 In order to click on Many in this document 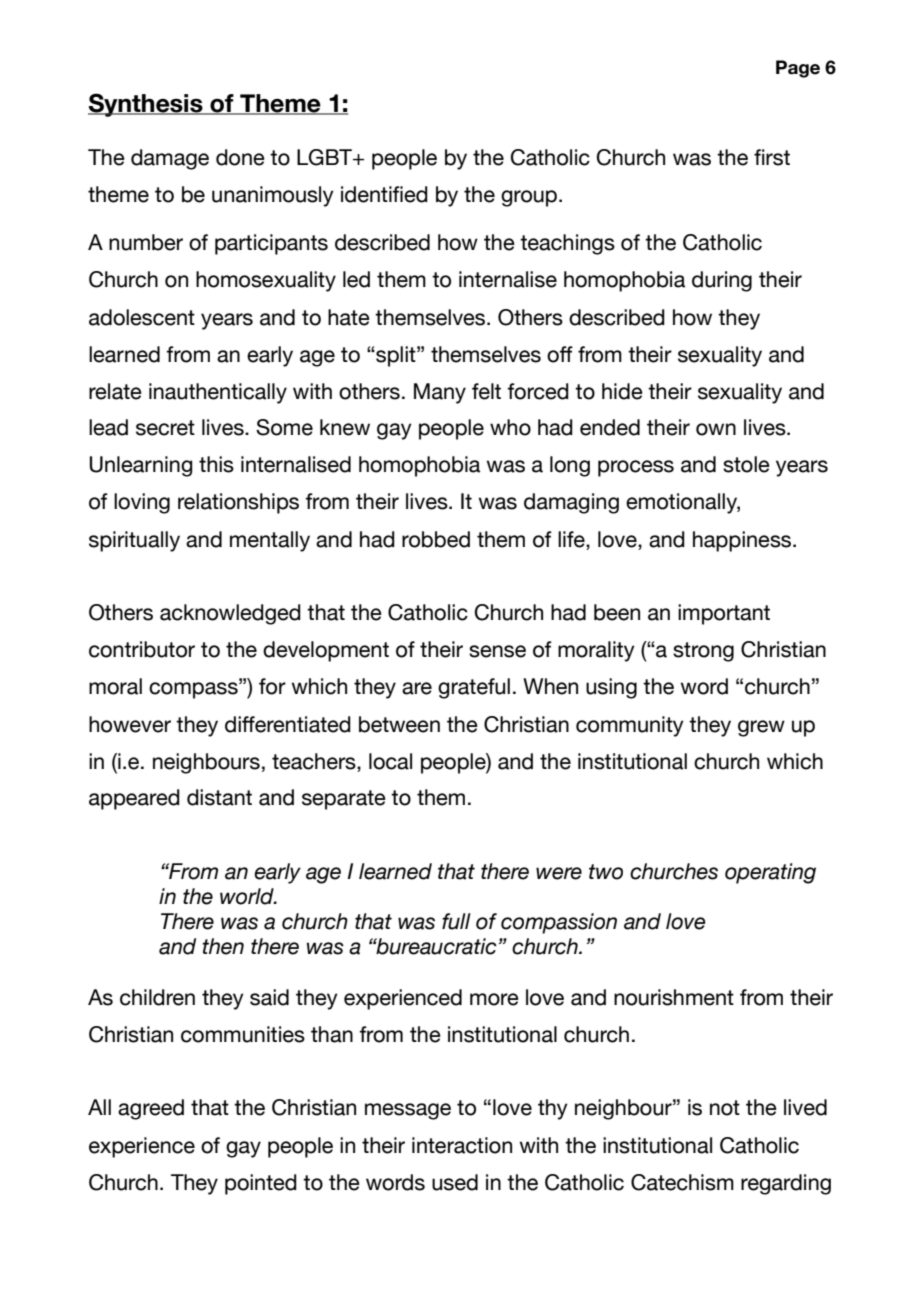, I will do `click(440, 393)`.
